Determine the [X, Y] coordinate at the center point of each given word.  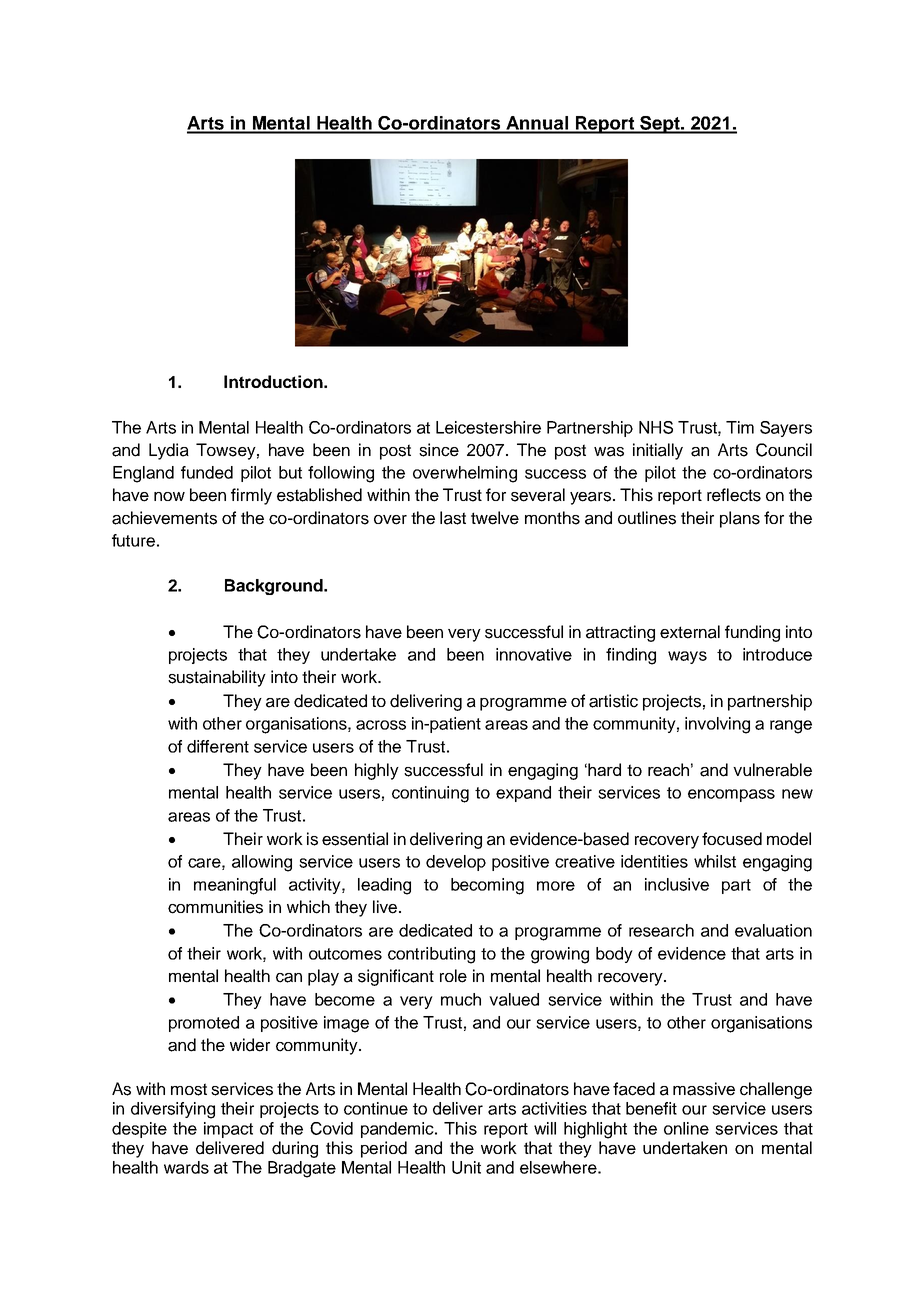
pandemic [398, 1130]
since [439, 450]
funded [207, 472]
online [686, 1128]
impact [228, 1130]
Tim [740, 427]
